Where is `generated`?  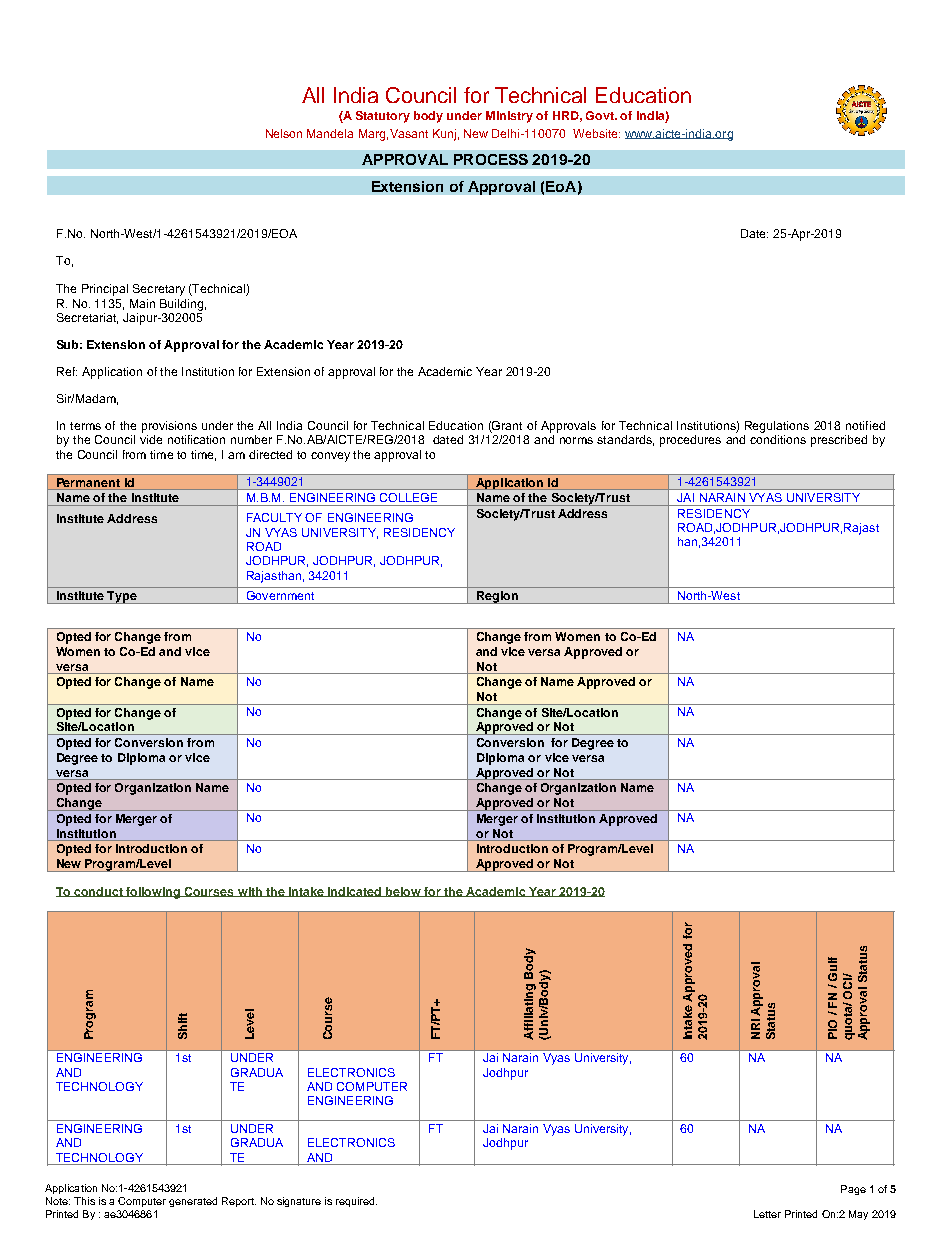 generated is located at coordinates (193, 1202).
